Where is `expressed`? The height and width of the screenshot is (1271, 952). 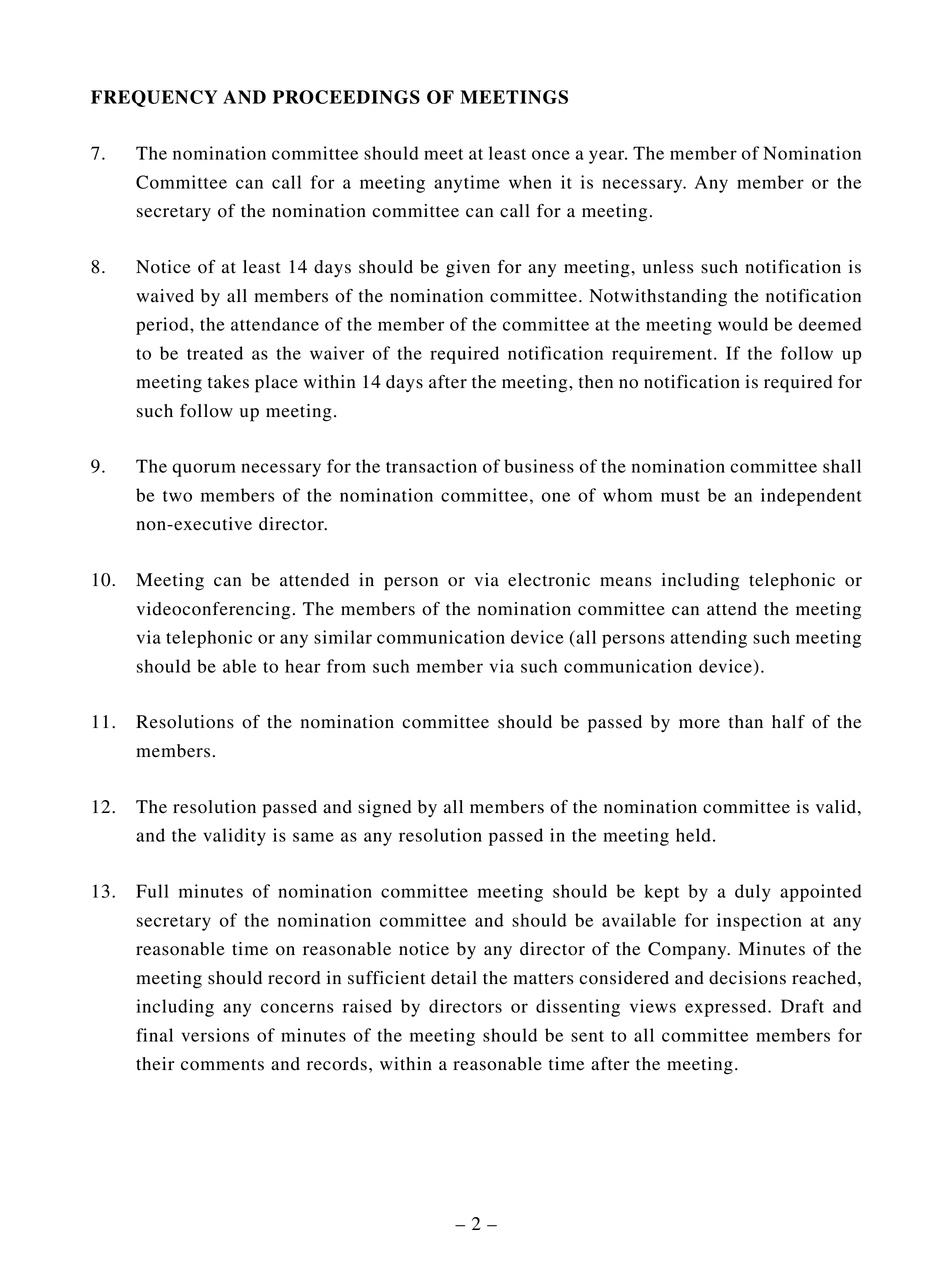
expressed is located at coordinates (727, 1008).
